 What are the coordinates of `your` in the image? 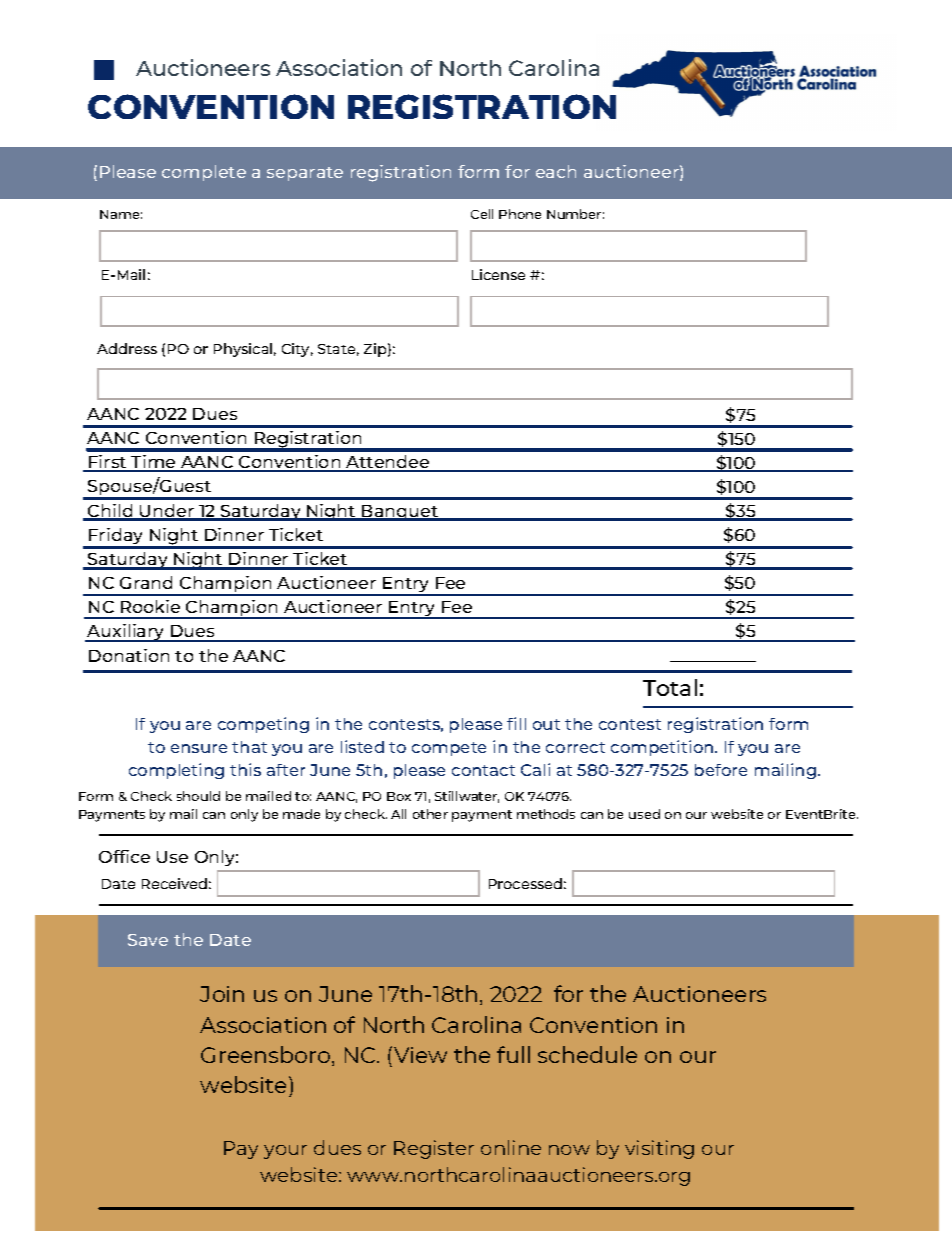 It's located at (285, 1152).
